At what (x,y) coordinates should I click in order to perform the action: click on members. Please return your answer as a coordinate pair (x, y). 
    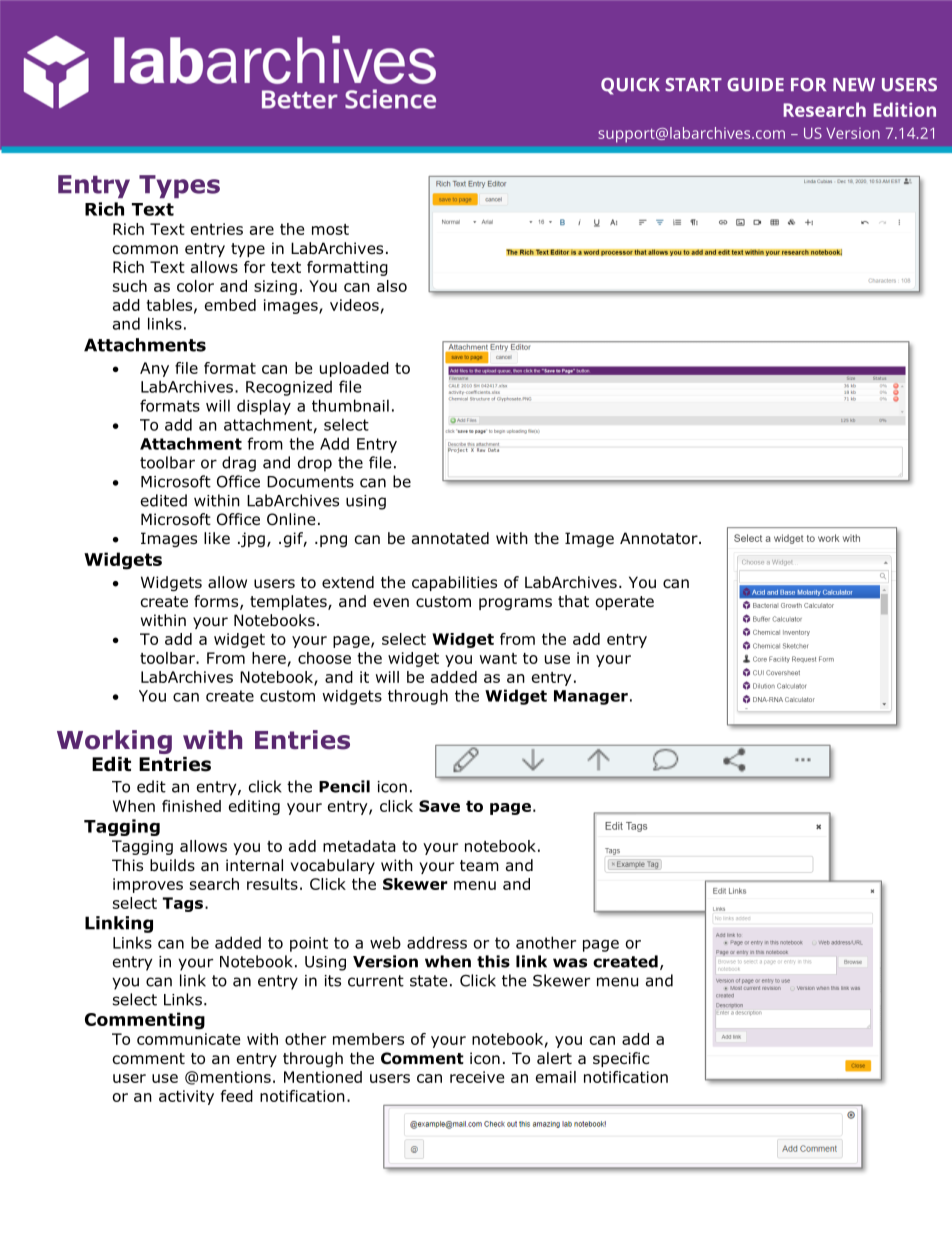
    Looking at the image, I should click on (368, 1039).
